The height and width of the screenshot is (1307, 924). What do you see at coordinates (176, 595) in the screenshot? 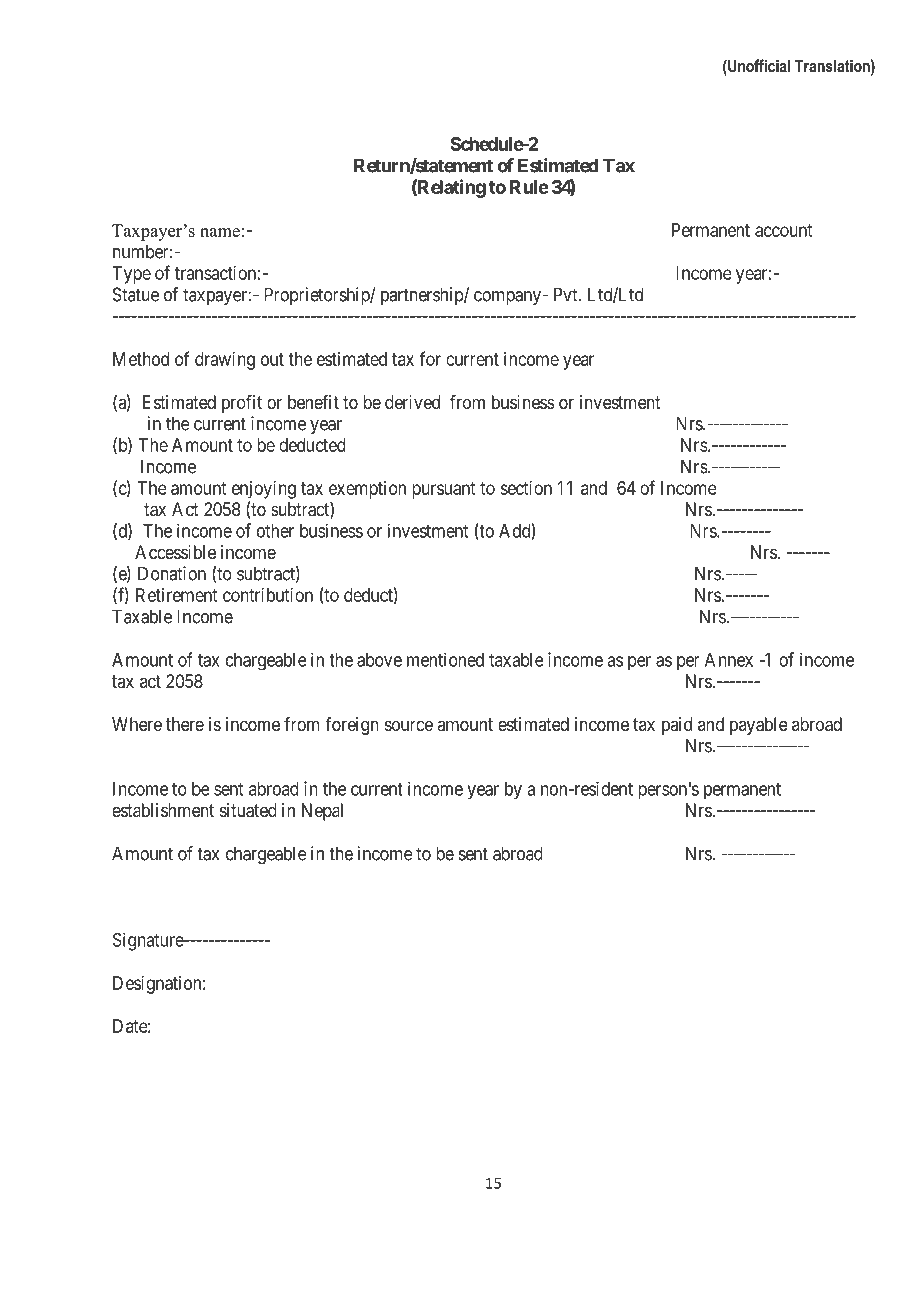
I see `Retirement` at bounding box center [176, 595].
